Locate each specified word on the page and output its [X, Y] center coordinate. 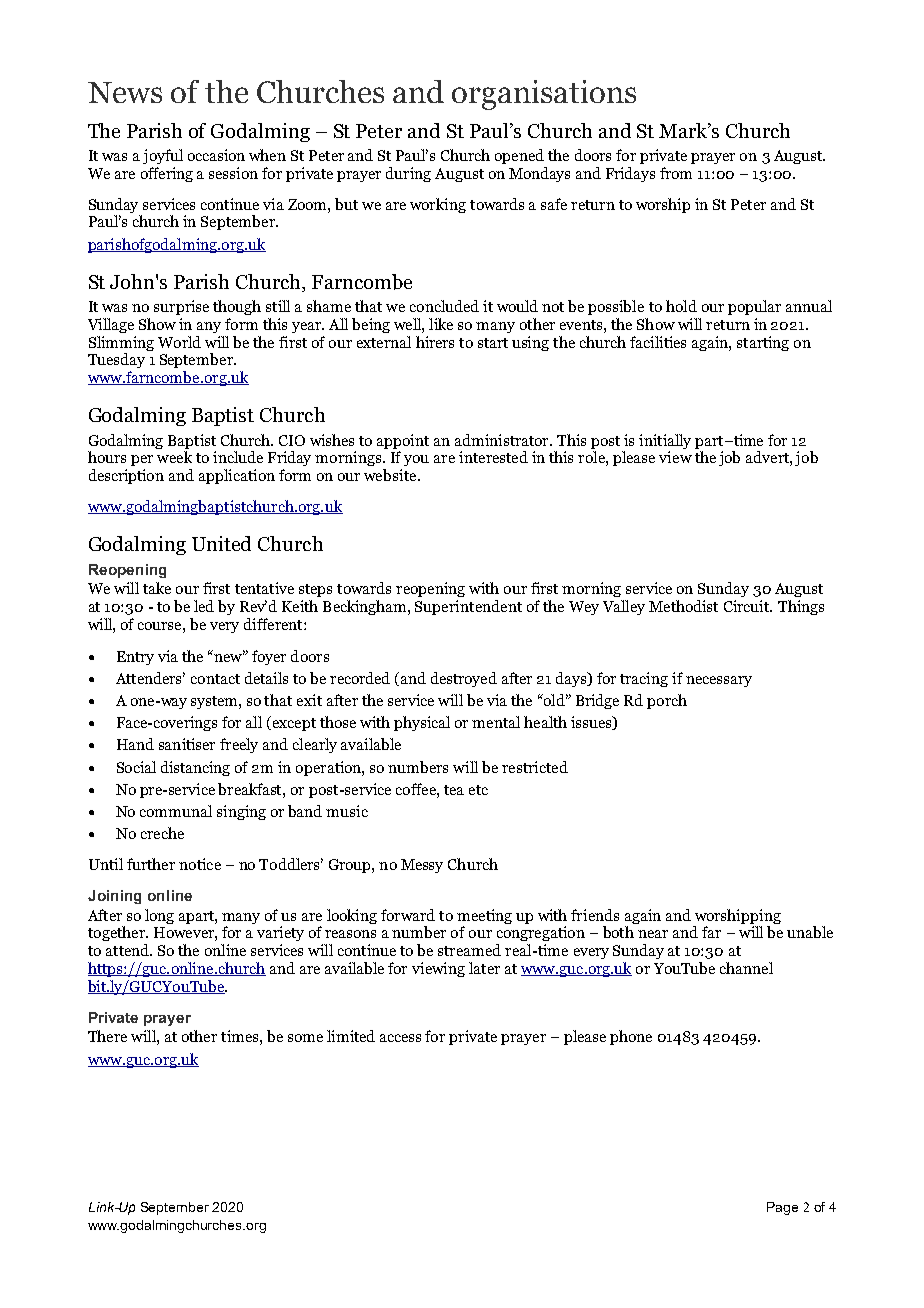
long [159, 916]
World [179, 342]
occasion [216, 155]
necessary [719, 681]
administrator [503, 440]
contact [215, 679]
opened [519, 156]
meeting [484, 918]
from [676, 173]
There [107, 1036]
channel [746, 968]
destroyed [464, 679]
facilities [658, 342]
